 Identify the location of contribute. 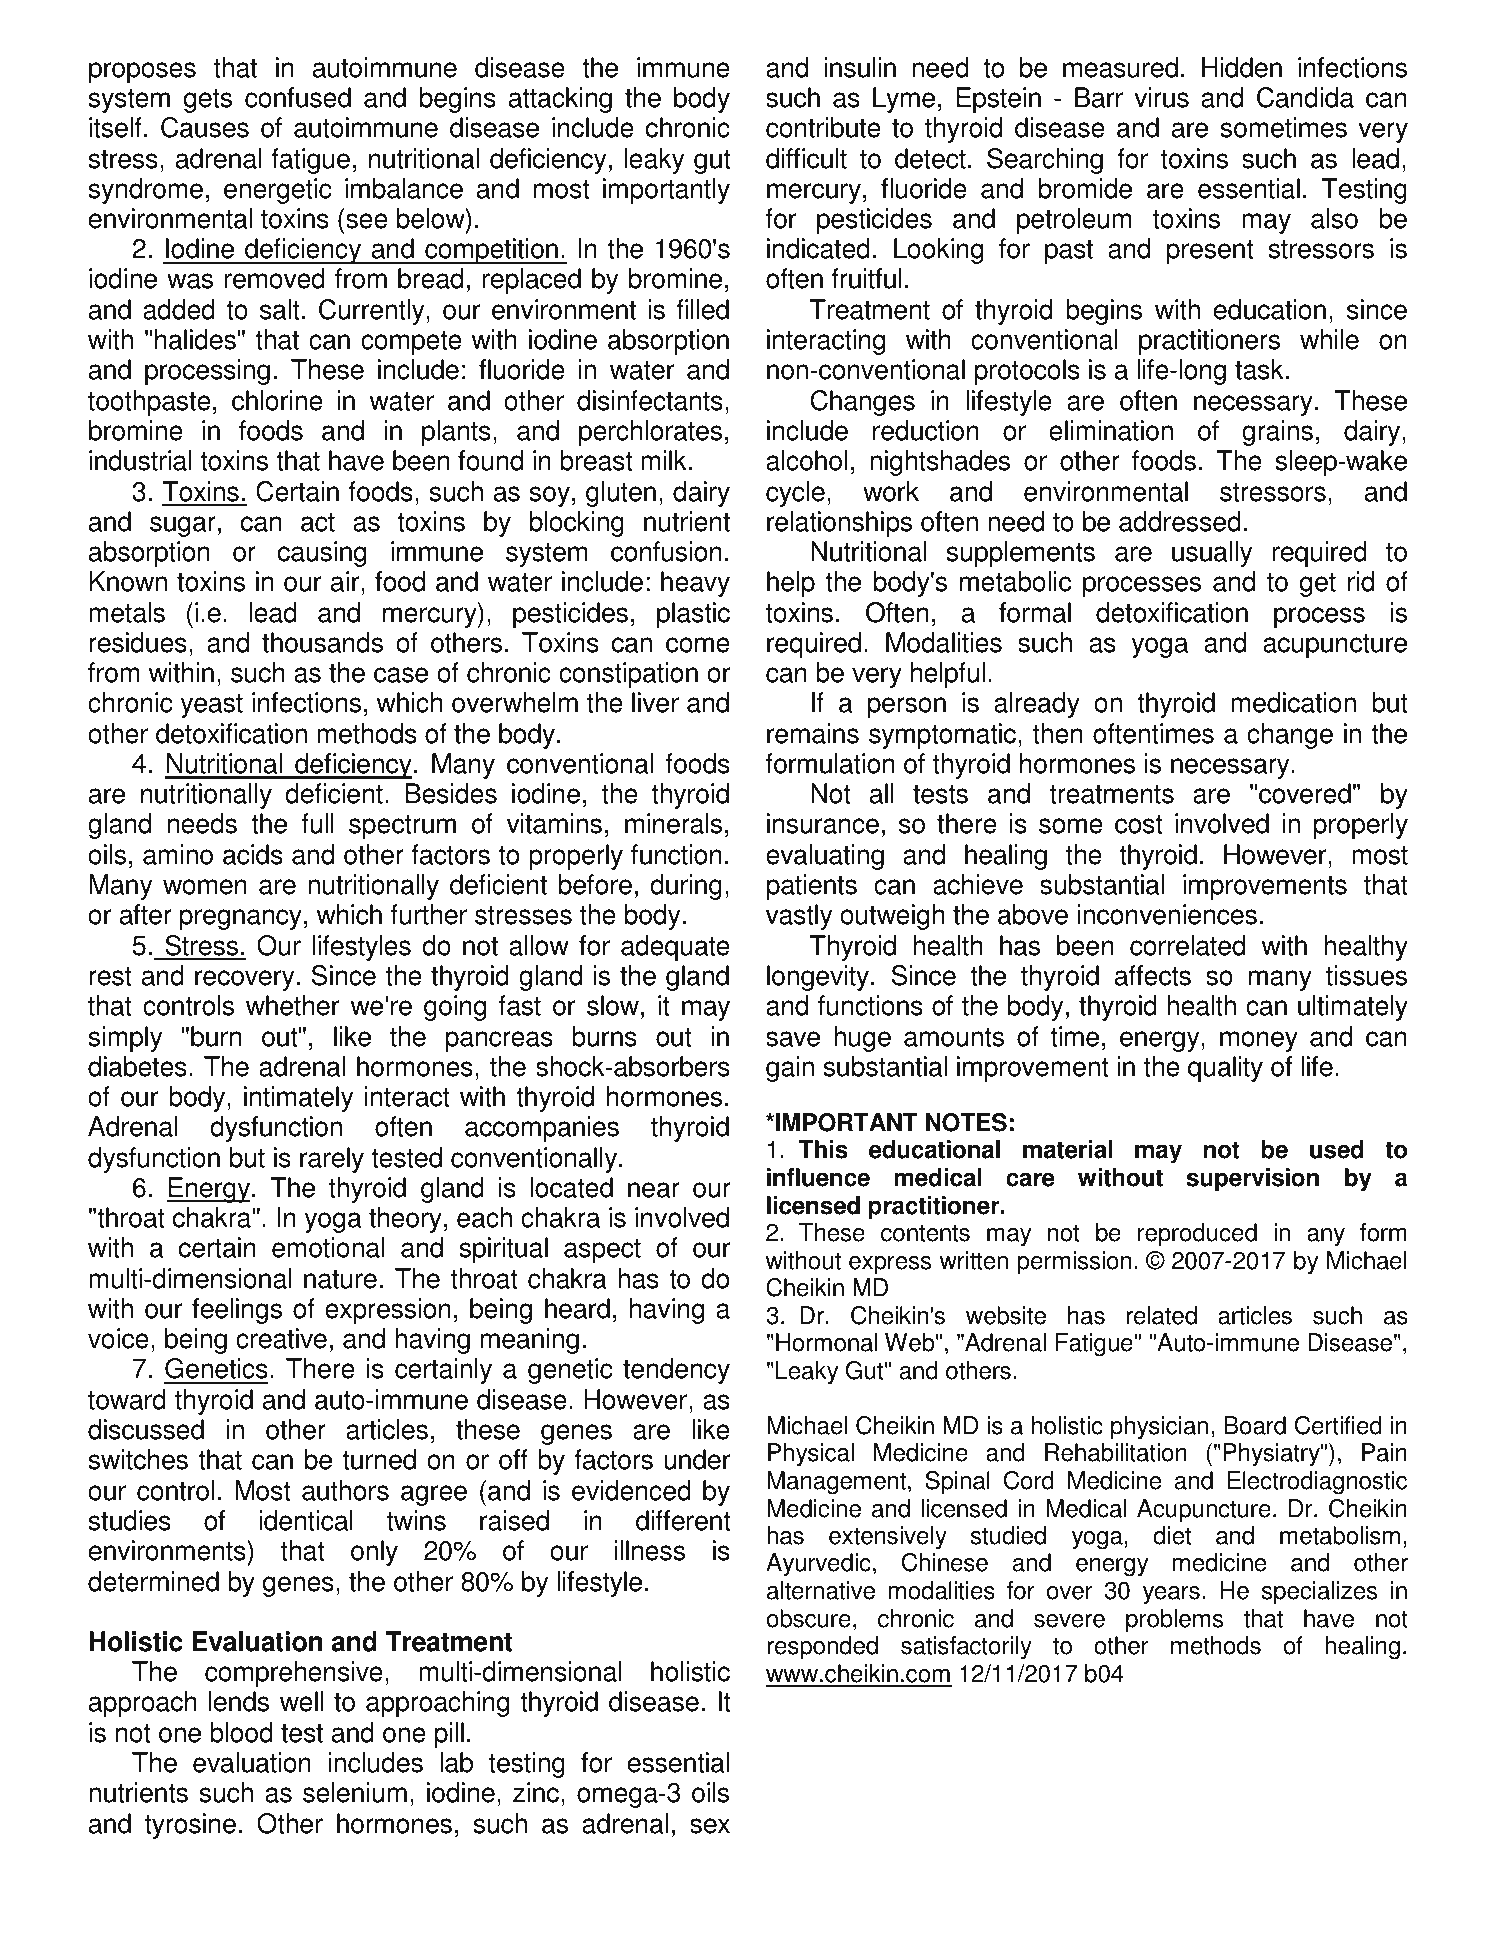
(823, 127).
